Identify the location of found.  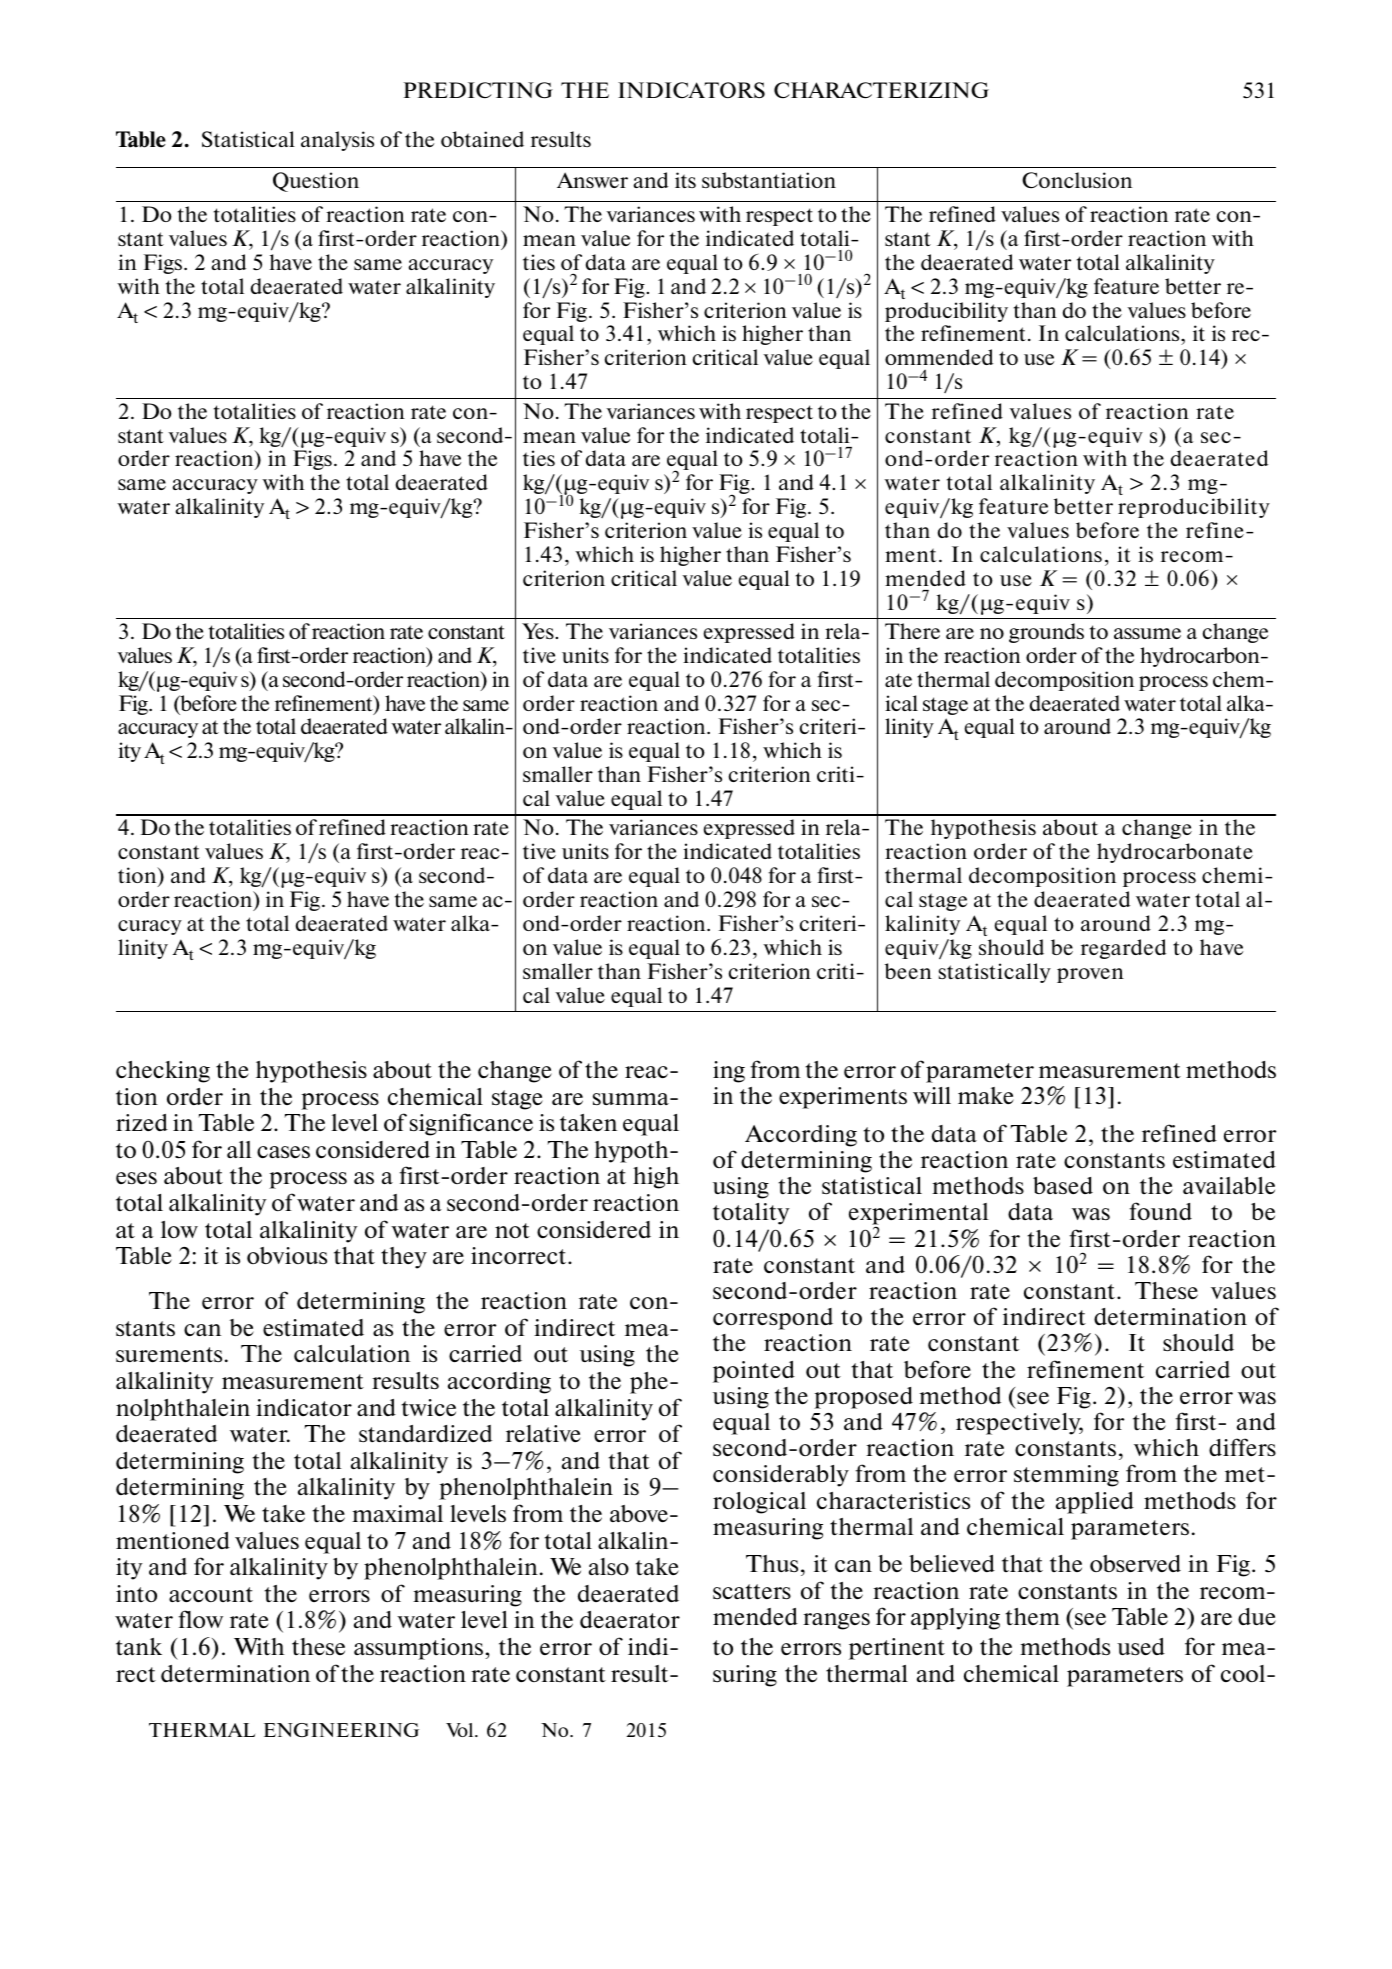
(1160, 1211).
